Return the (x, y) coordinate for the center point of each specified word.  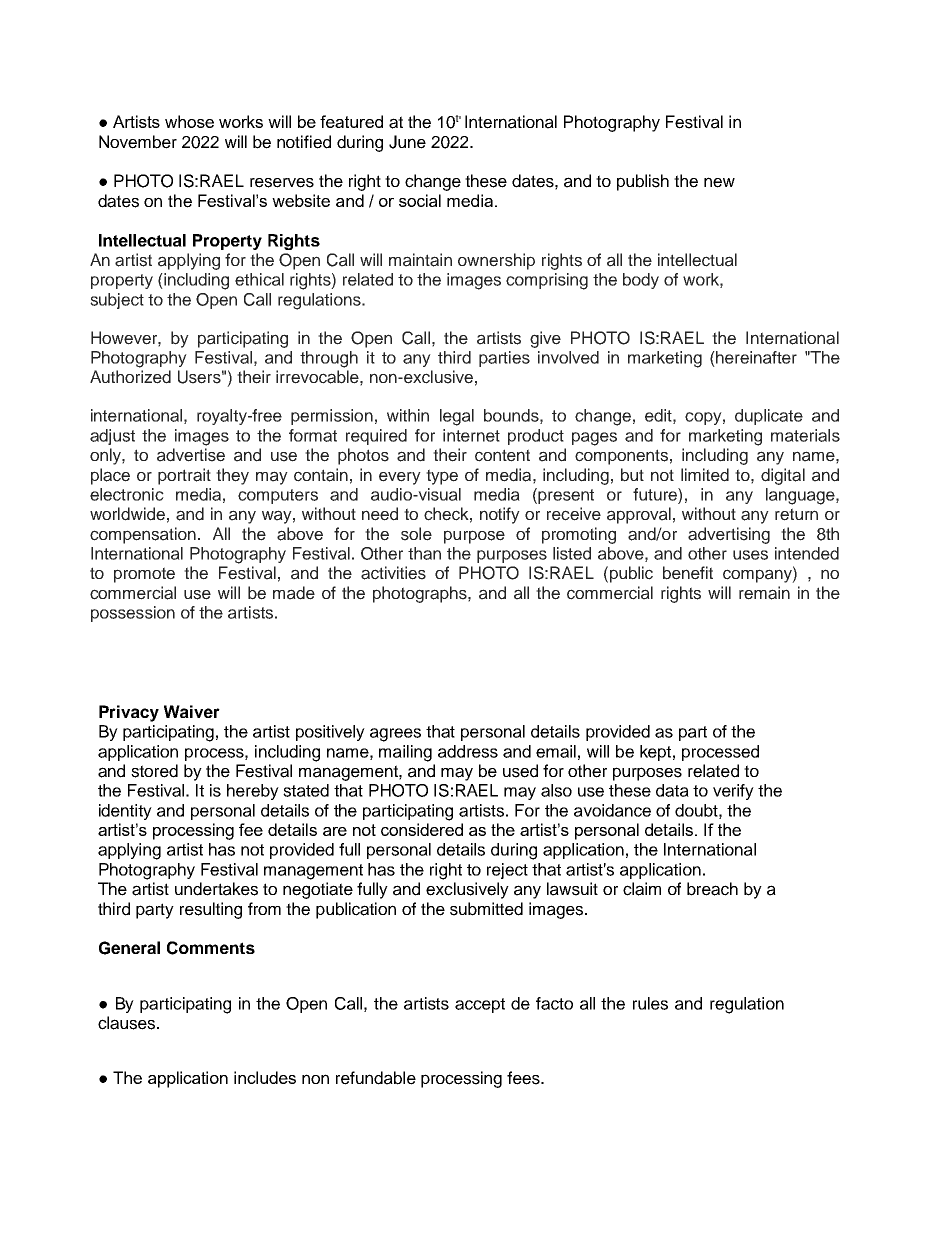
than (424, 553)
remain (764, 593)
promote (144, 575)
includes (265, 1077)
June (407, 142)
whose (189, 121)
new (719, 182)
